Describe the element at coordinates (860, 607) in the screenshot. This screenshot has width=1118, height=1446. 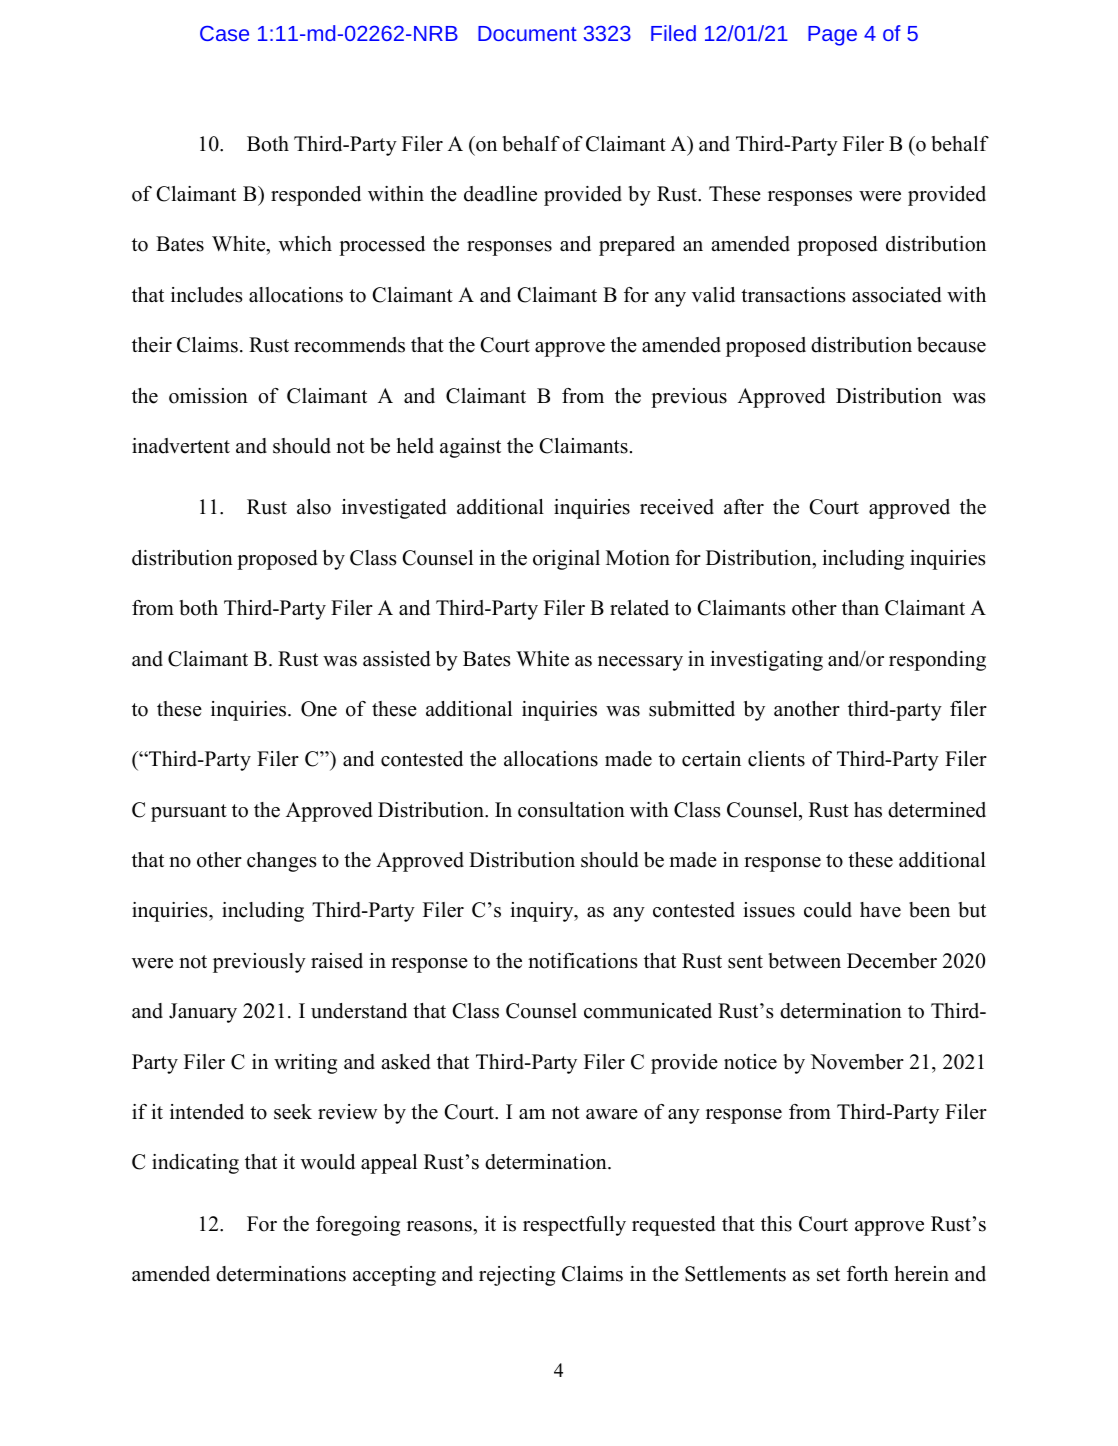
I see `than` at that location.
